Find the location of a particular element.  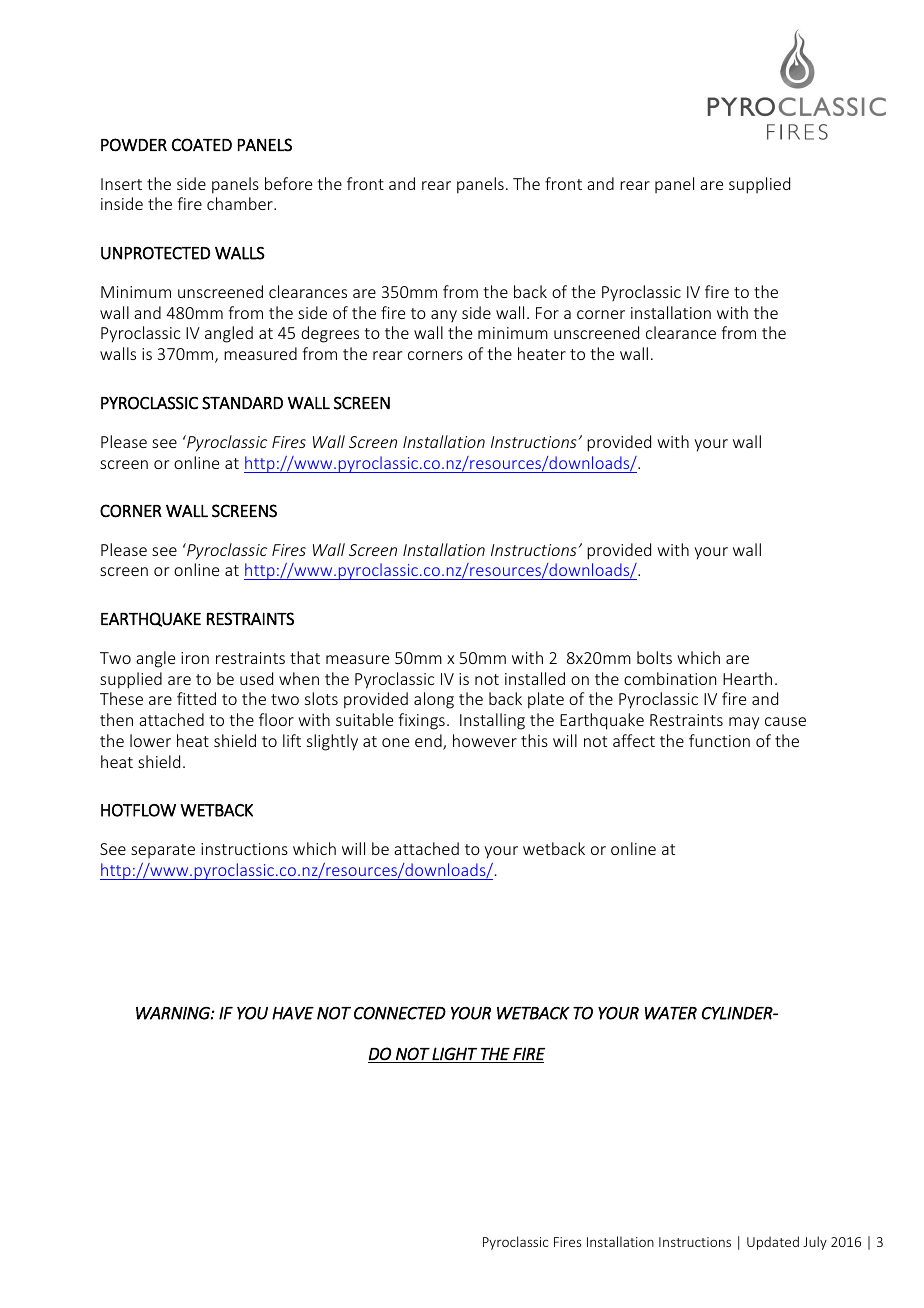

any is located at coordinates (444, 316).
